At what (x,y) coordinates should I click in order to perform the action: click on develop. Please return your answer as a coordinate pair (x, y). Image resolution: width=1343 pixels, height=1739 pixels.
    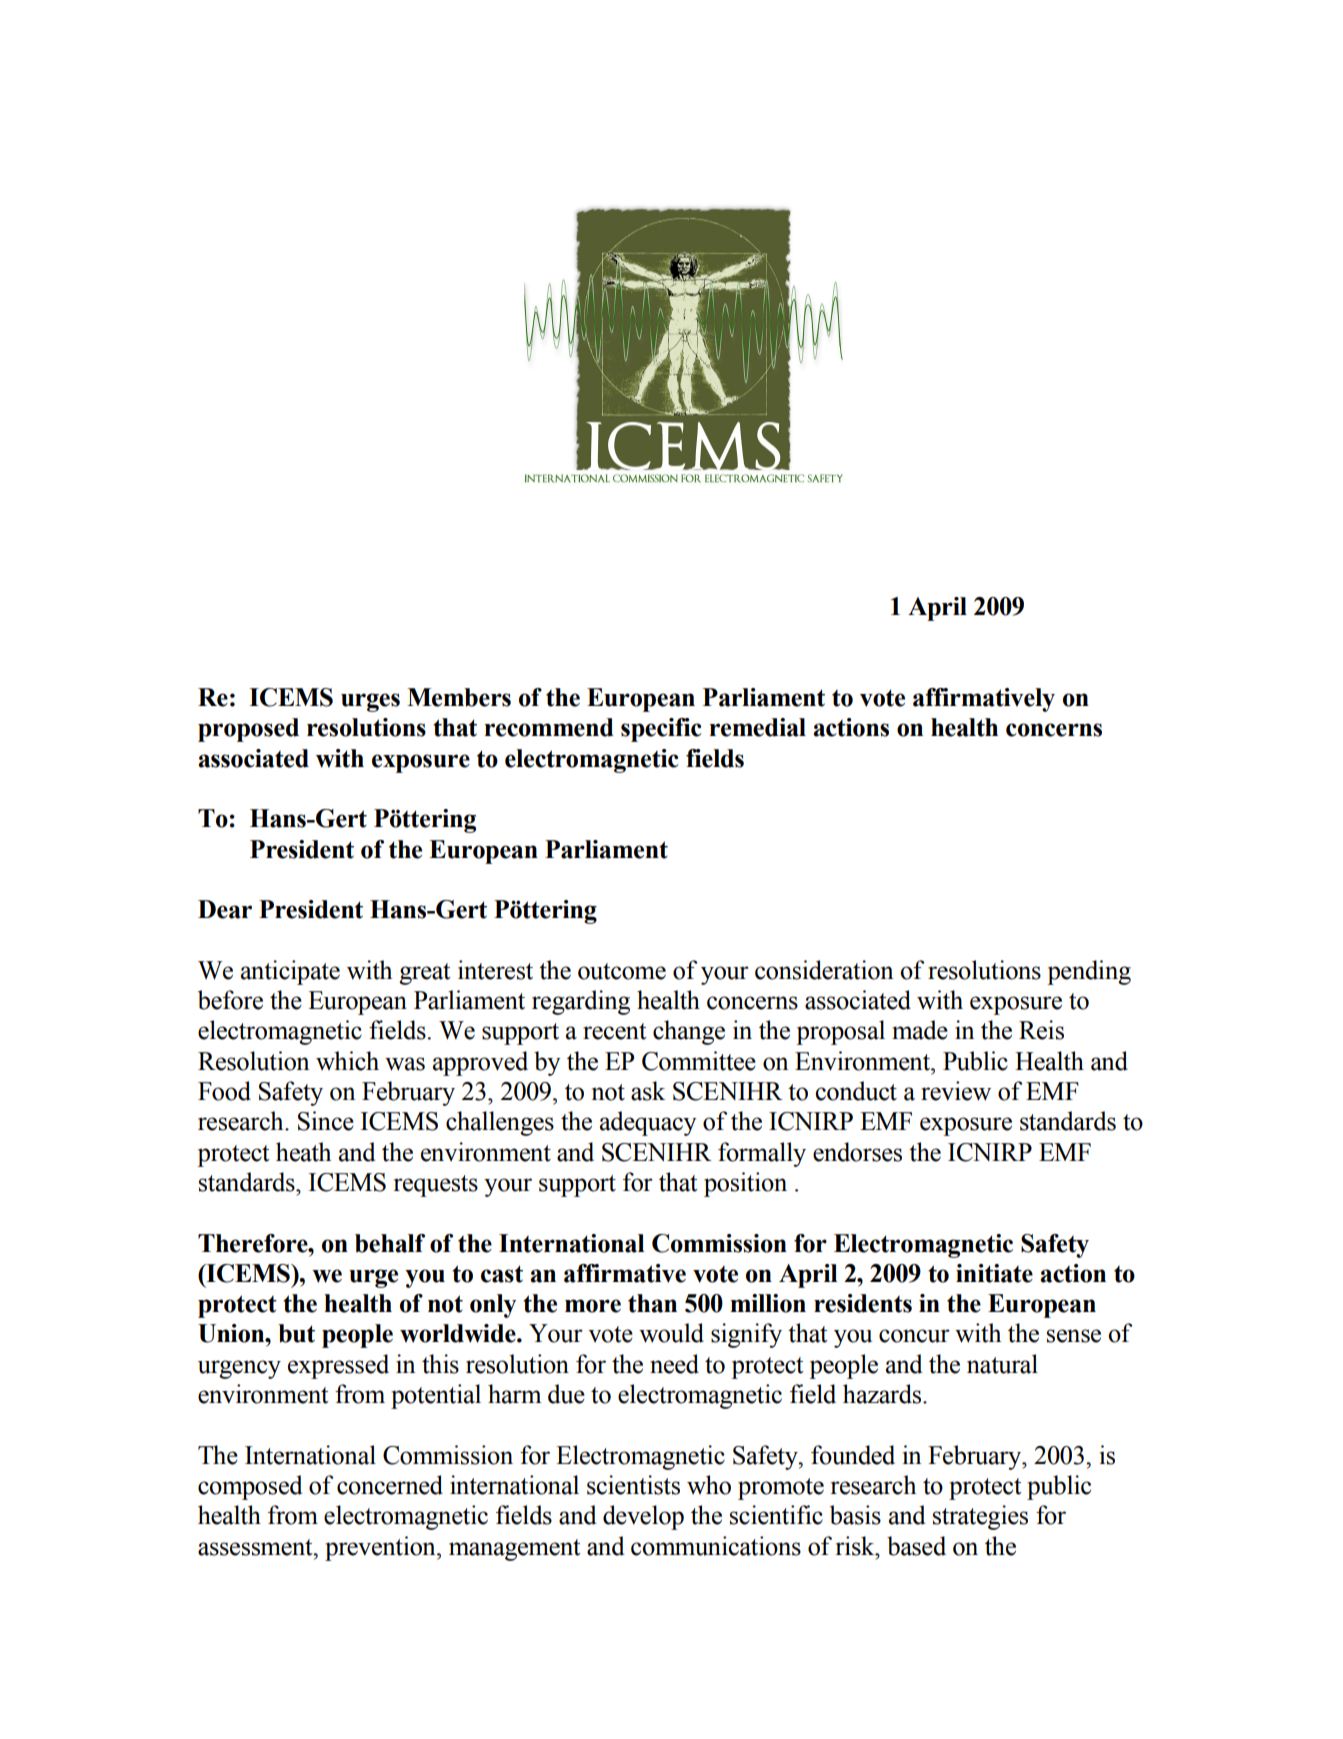
    Looking at the image, I should click on (643, 1517).
